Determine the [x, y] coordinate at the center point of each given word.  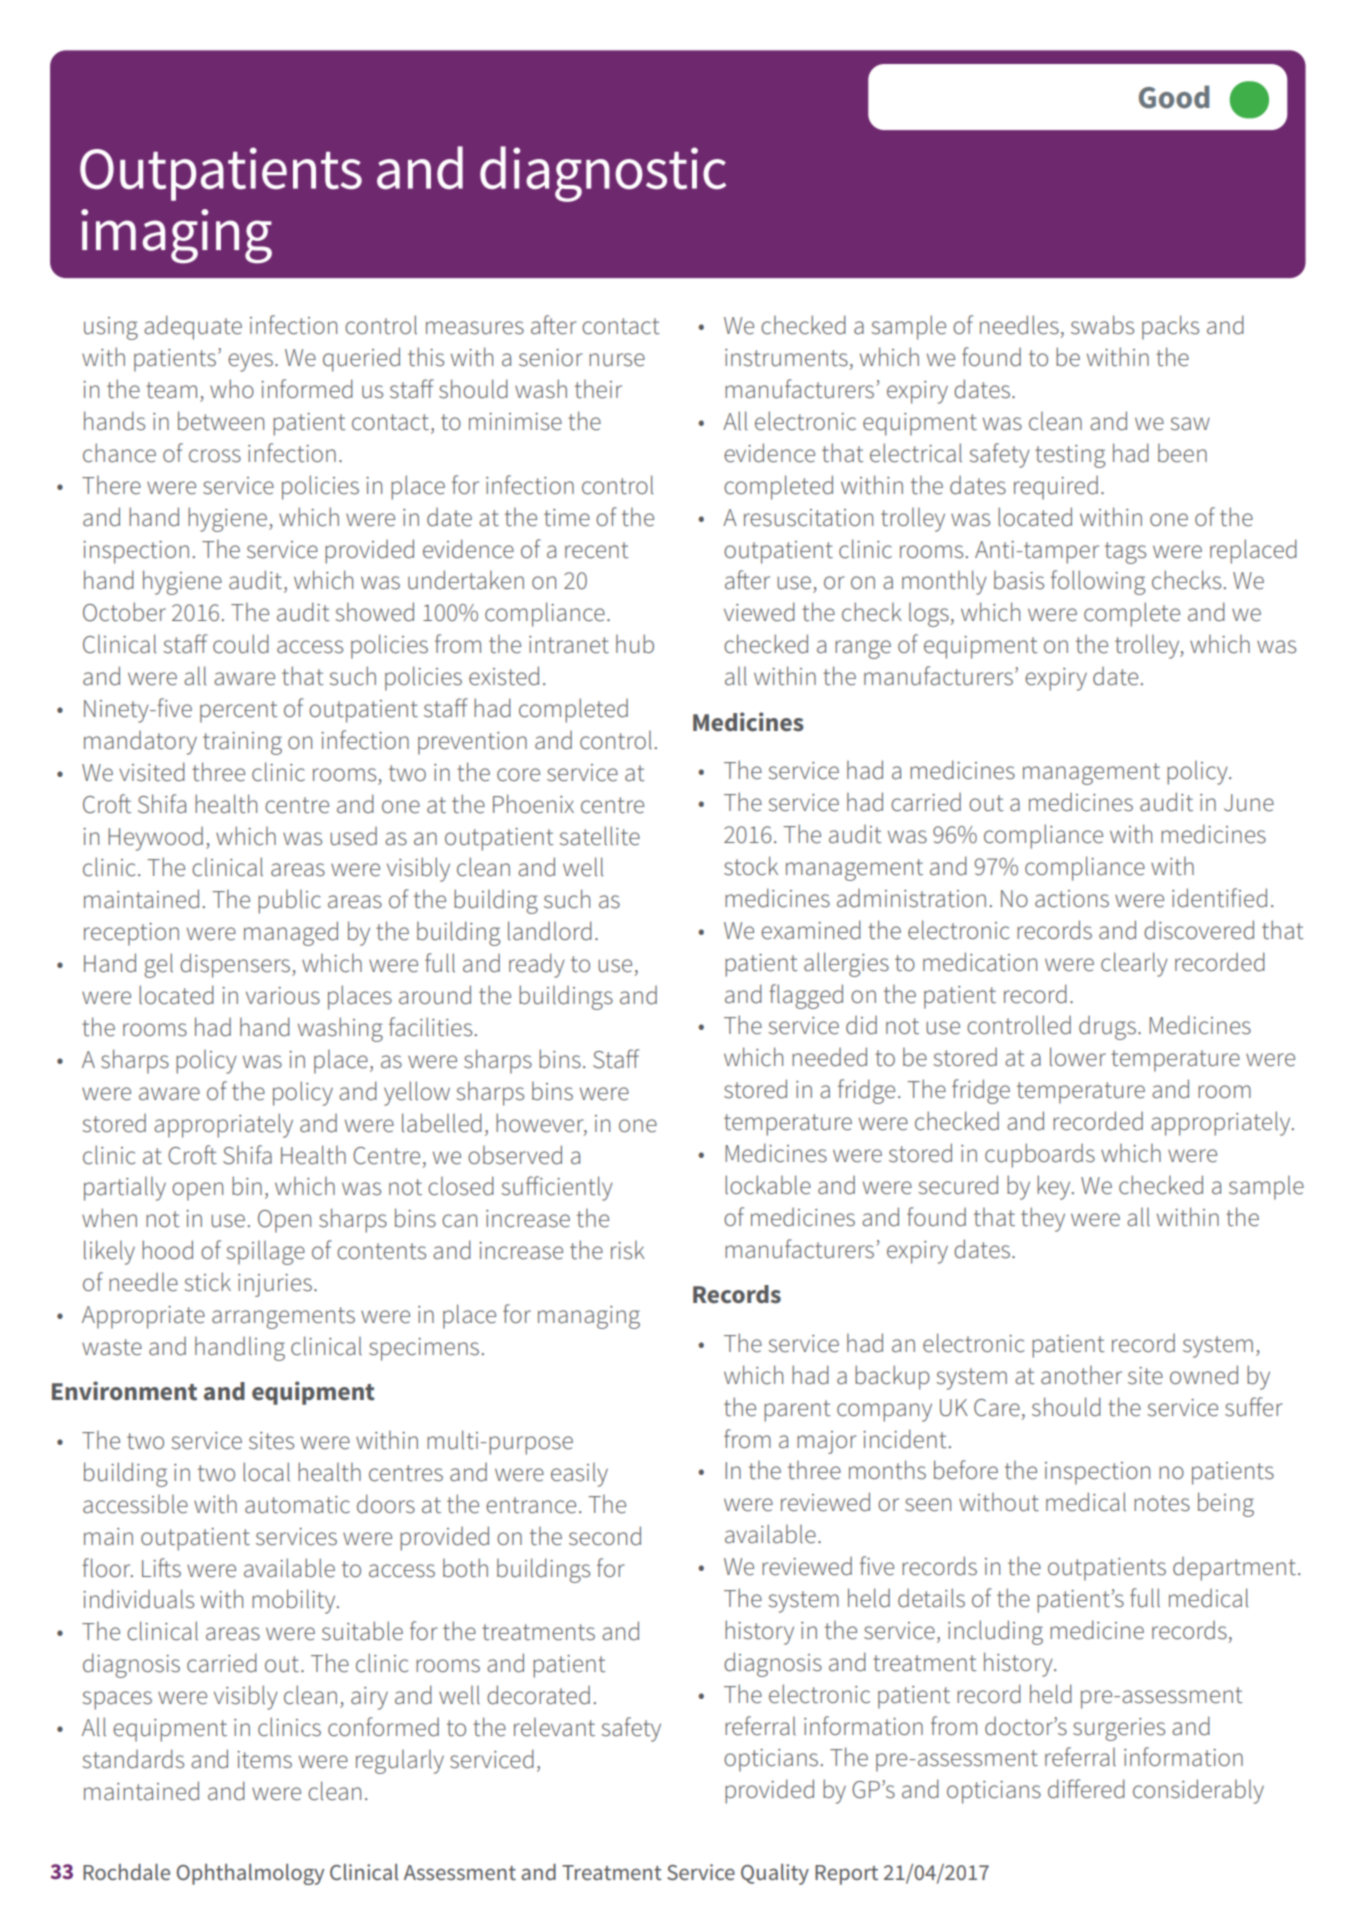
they [1043, 1219]
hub [635, 644]
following [1098, 582]
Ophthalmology [250, 1874]
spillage [265, 1252]
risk [628, 1250]
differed [1086, 1789]
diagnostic [603, 174]
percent [239, 712]
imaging [176, 236]
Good [1174, 97]
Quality [775, 1874]
